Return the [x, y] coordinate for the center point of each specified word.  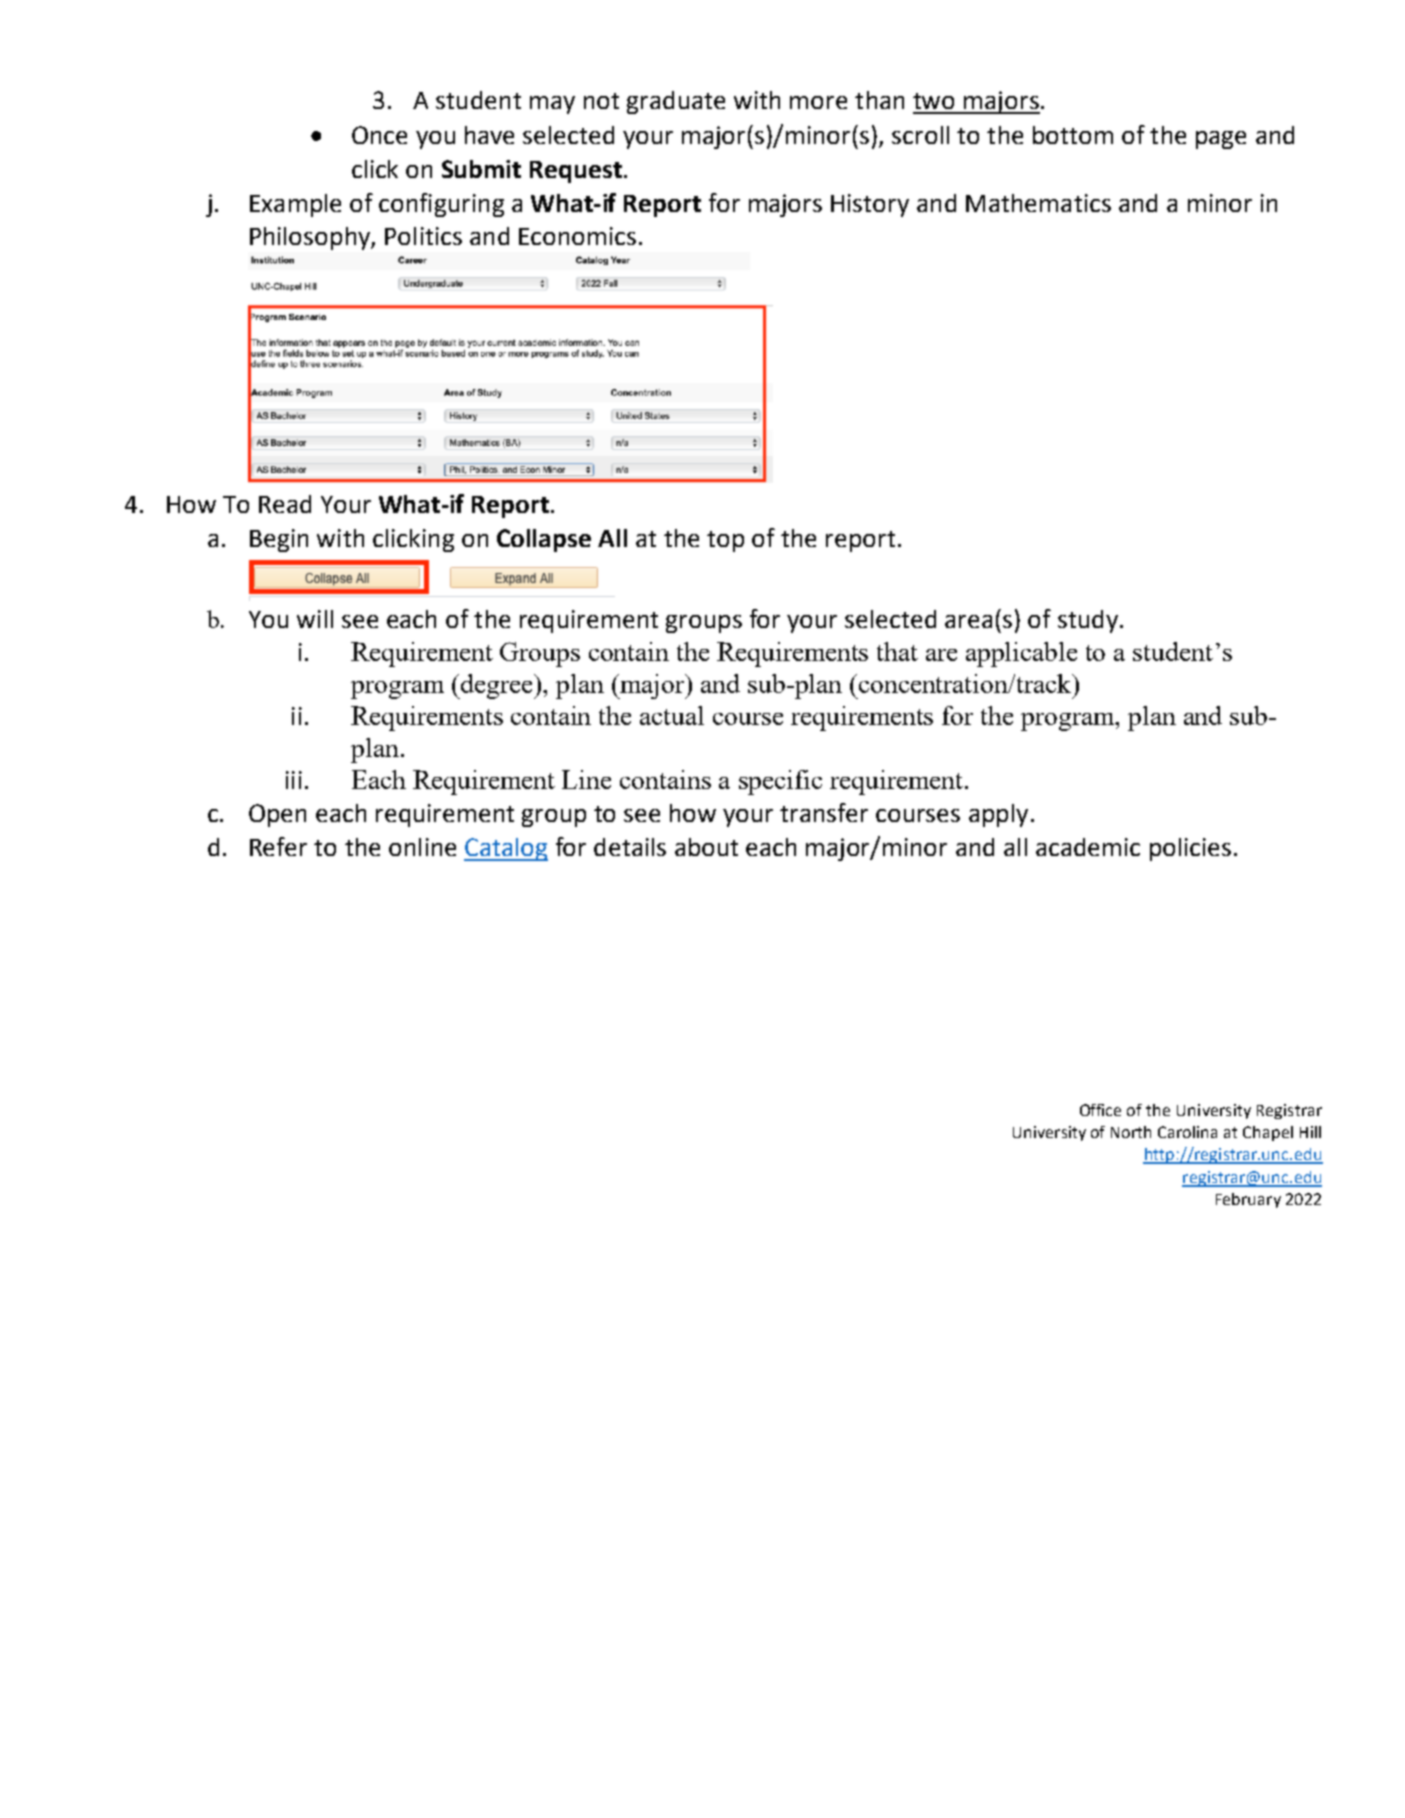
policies [1190, 849]
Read [285, 504]
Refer [278, 846]
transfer [824, 812]
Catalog [506, 849]
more [818, 102]
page [1221, 140]
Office [1100, 1110]
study [1088, 621]
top [725, 541]
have [489, 135]
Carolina [1187, 1132]
